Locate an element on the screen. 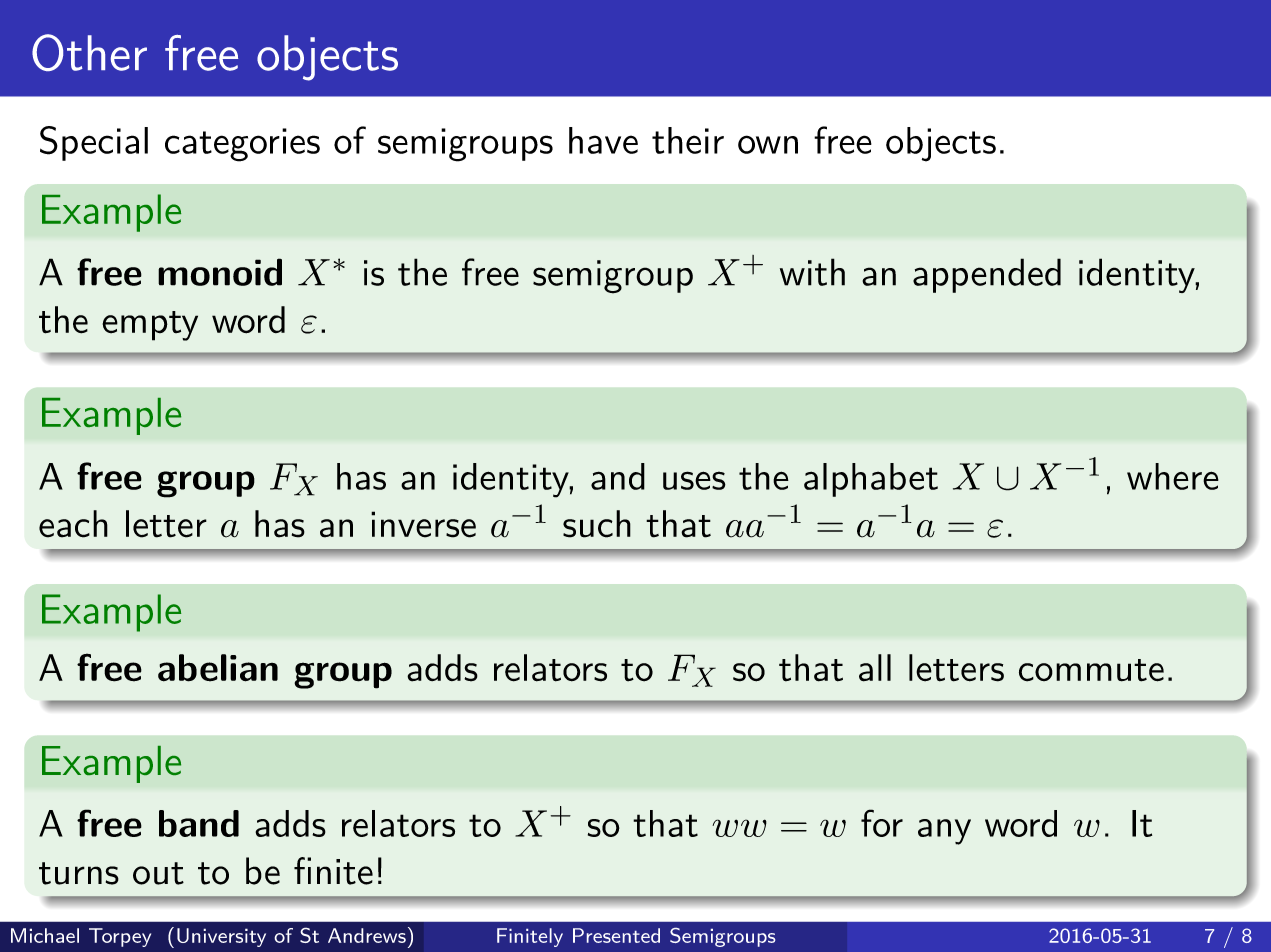 The image size is (1271, 952). have is located at coordinates (603, 140).
